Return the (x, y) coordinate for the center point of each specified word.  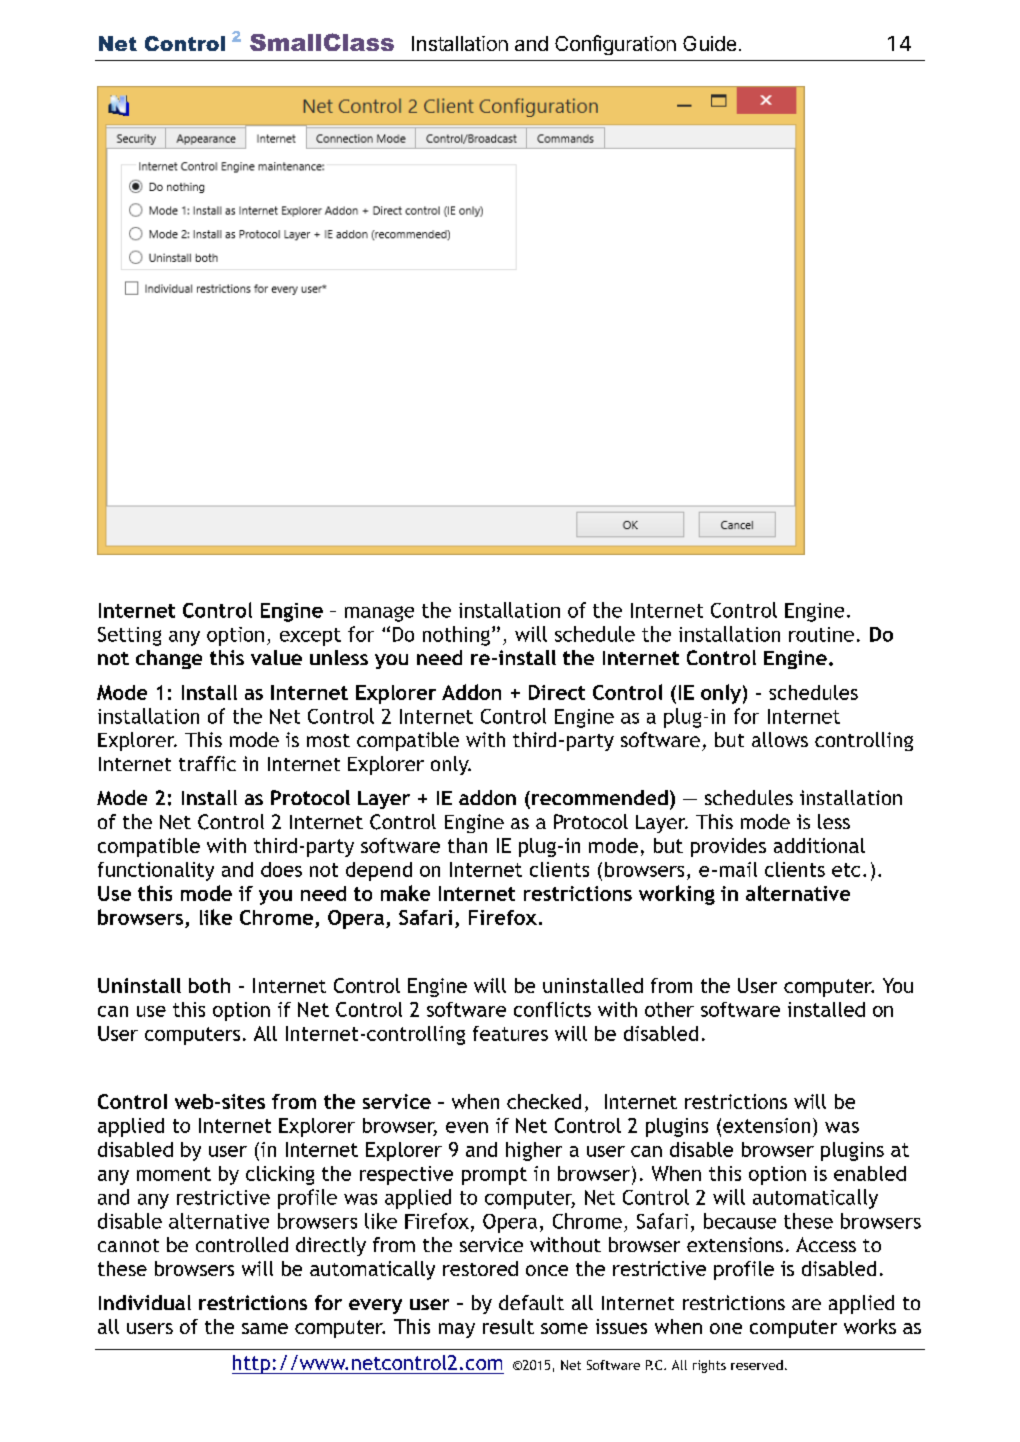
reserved (757, 1365)
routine (821, 634)
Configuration (615, 45)
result (508, 1326)
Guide (709, 43)
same (265, 1328)
